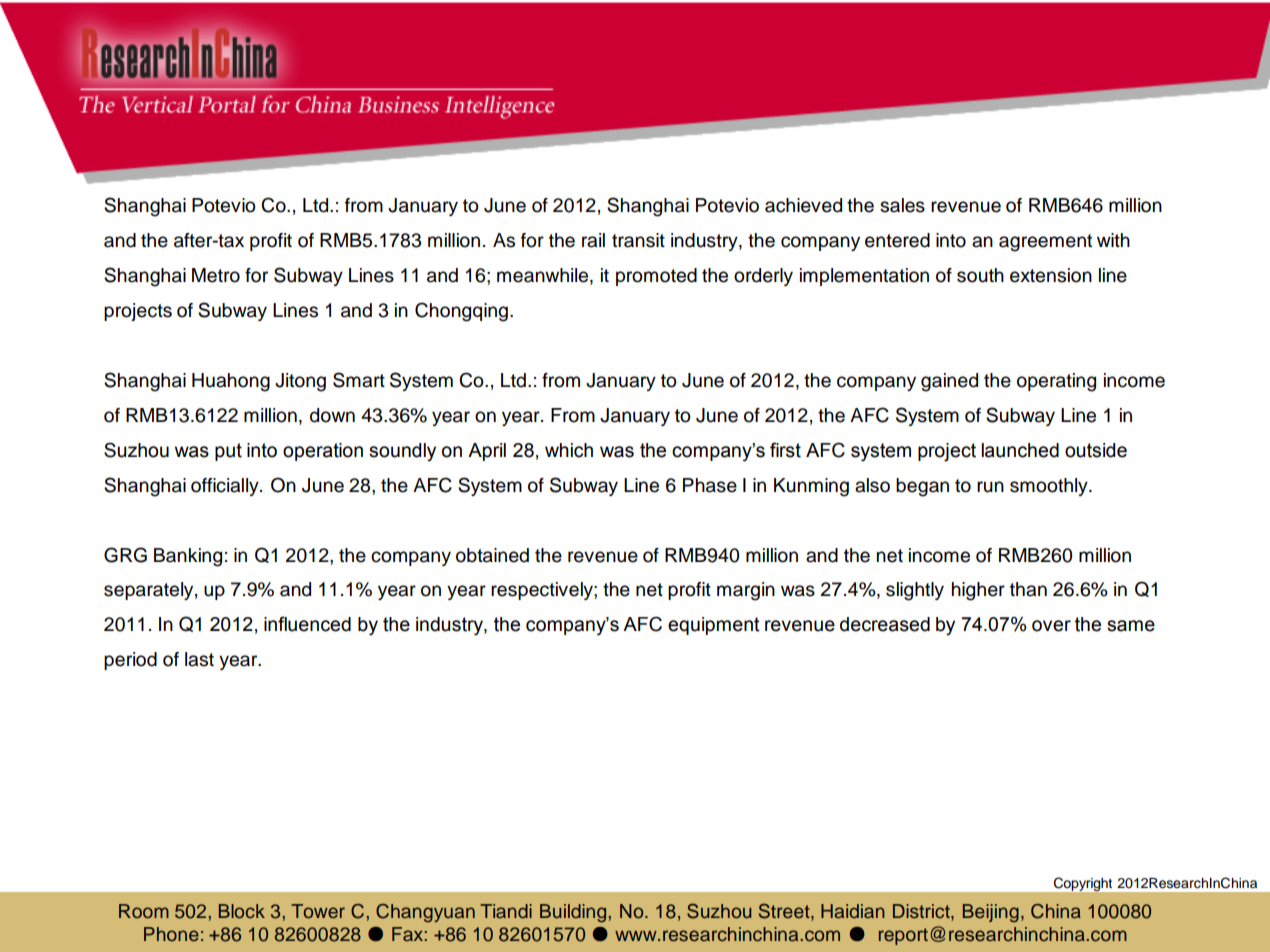  Describe the element at coordinates (216, 275) in the screenshot. I see `Metro` at that location.
